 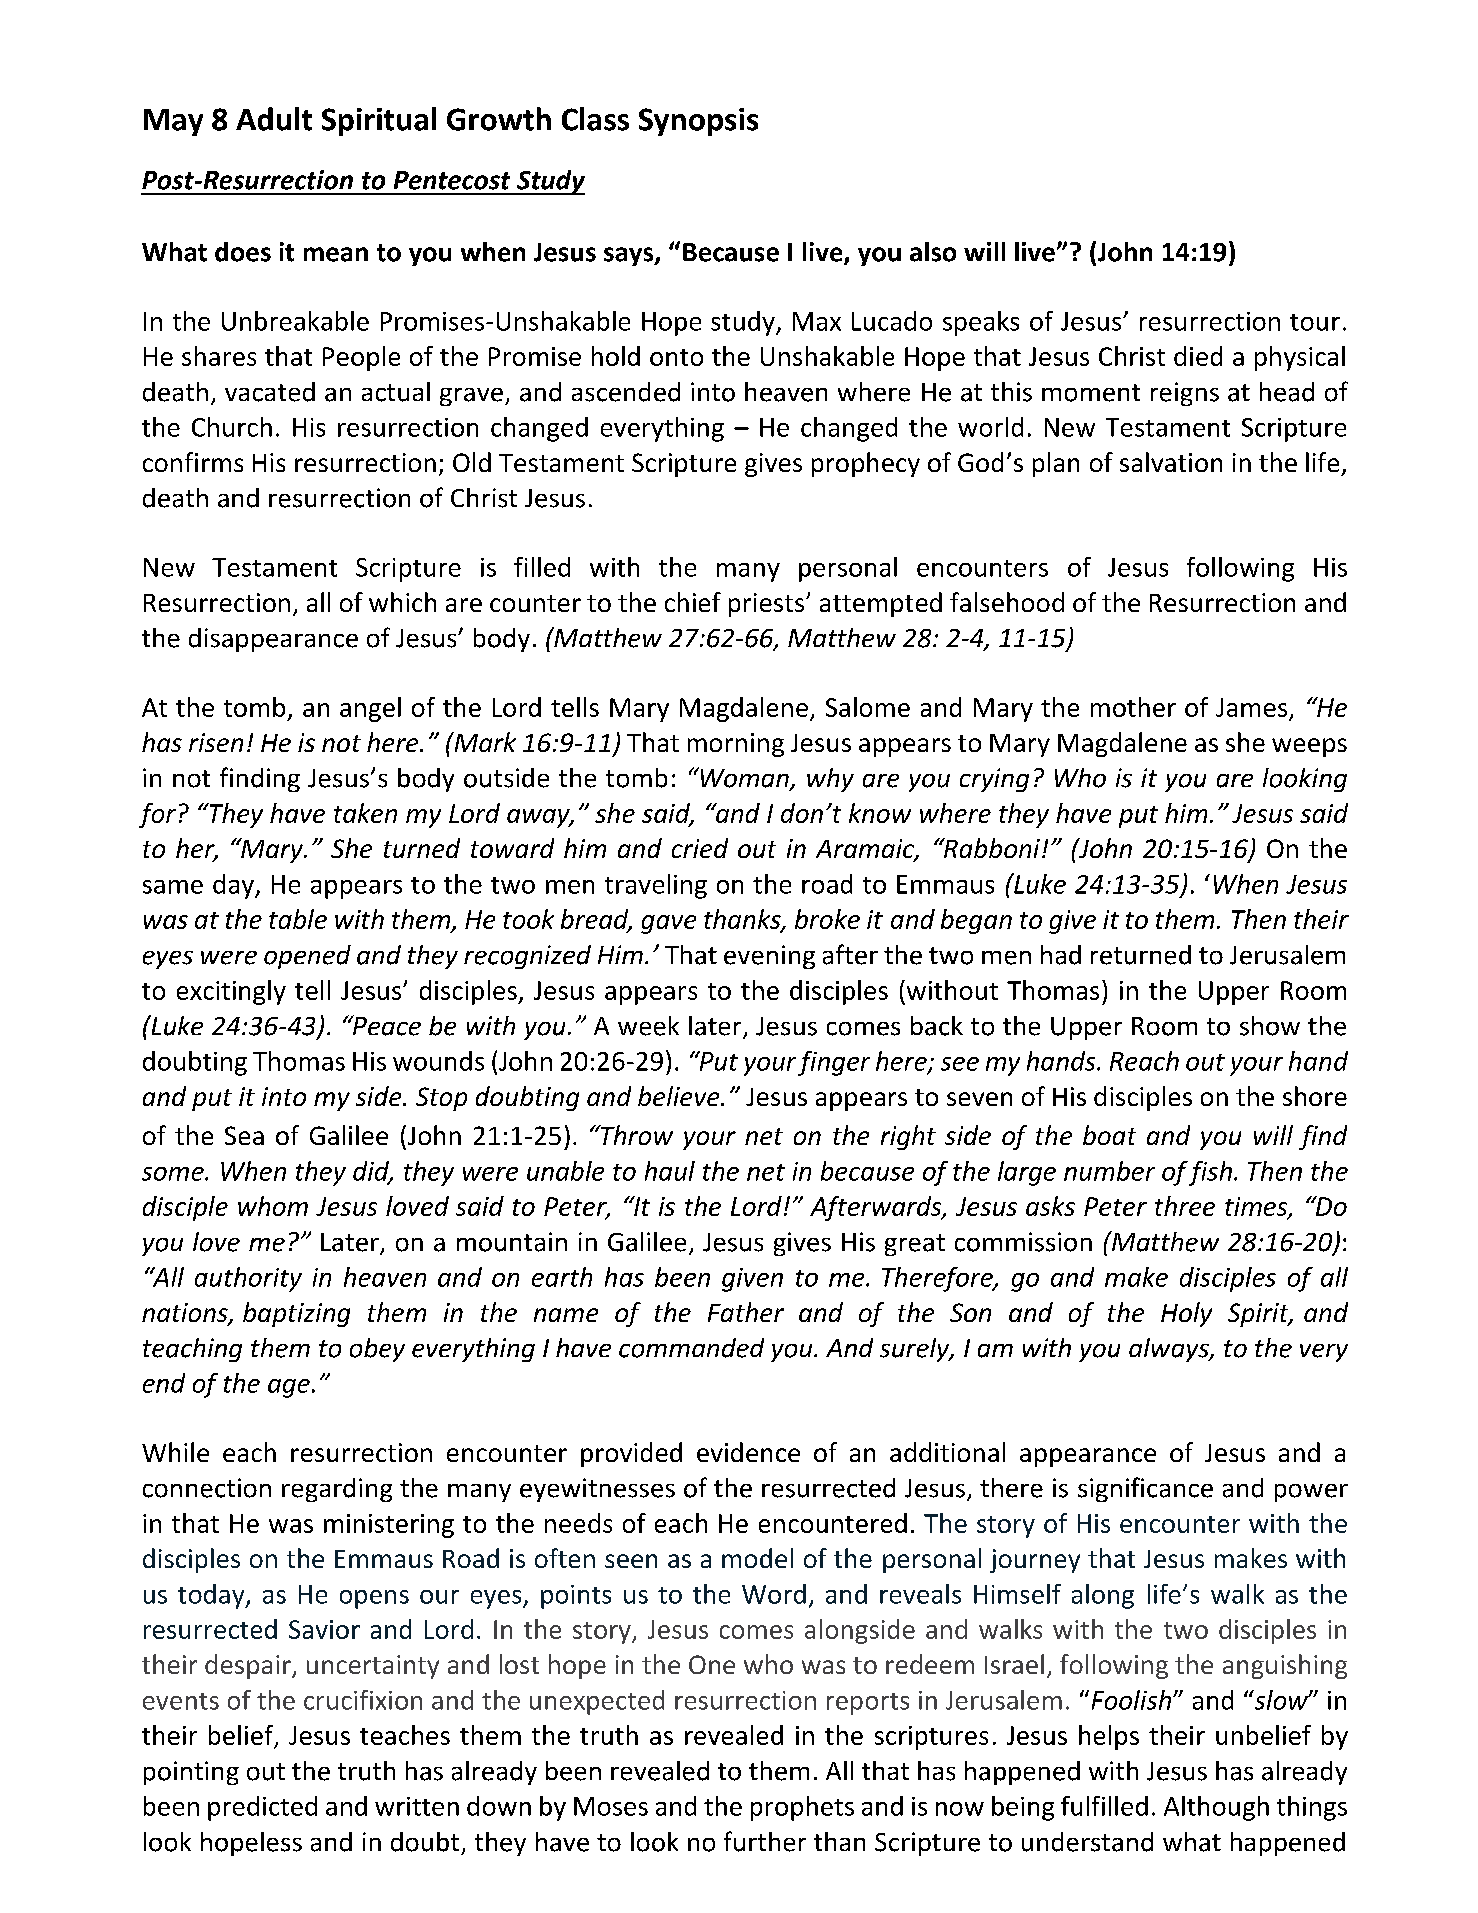 What do you see at coordinates (1145, 1489) in the page?
I see `significance` at bounding box center [1145, 1489].
